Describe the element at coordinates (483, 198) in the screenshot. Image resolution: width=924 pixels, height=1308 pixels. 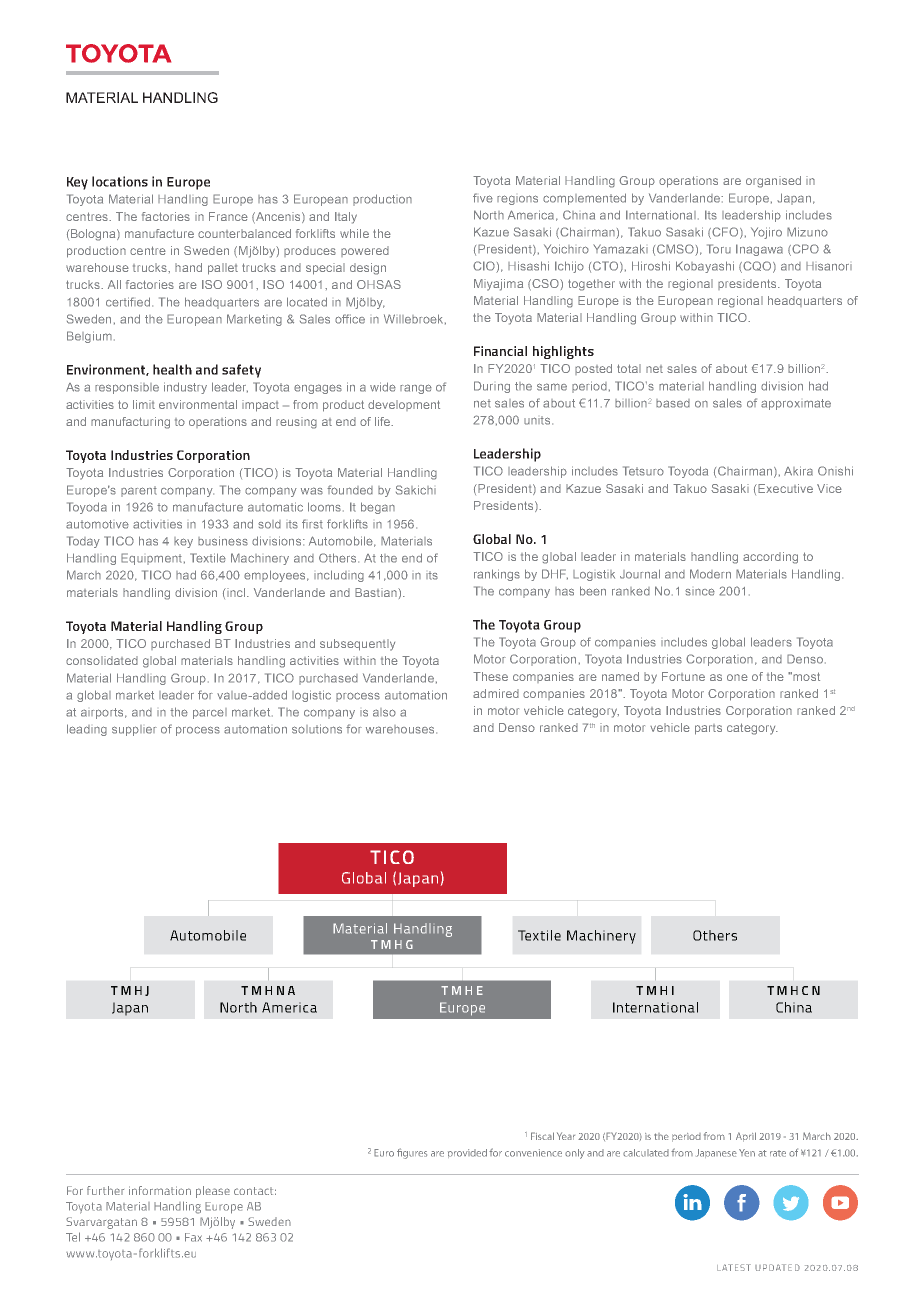
I see `five` at that location.
